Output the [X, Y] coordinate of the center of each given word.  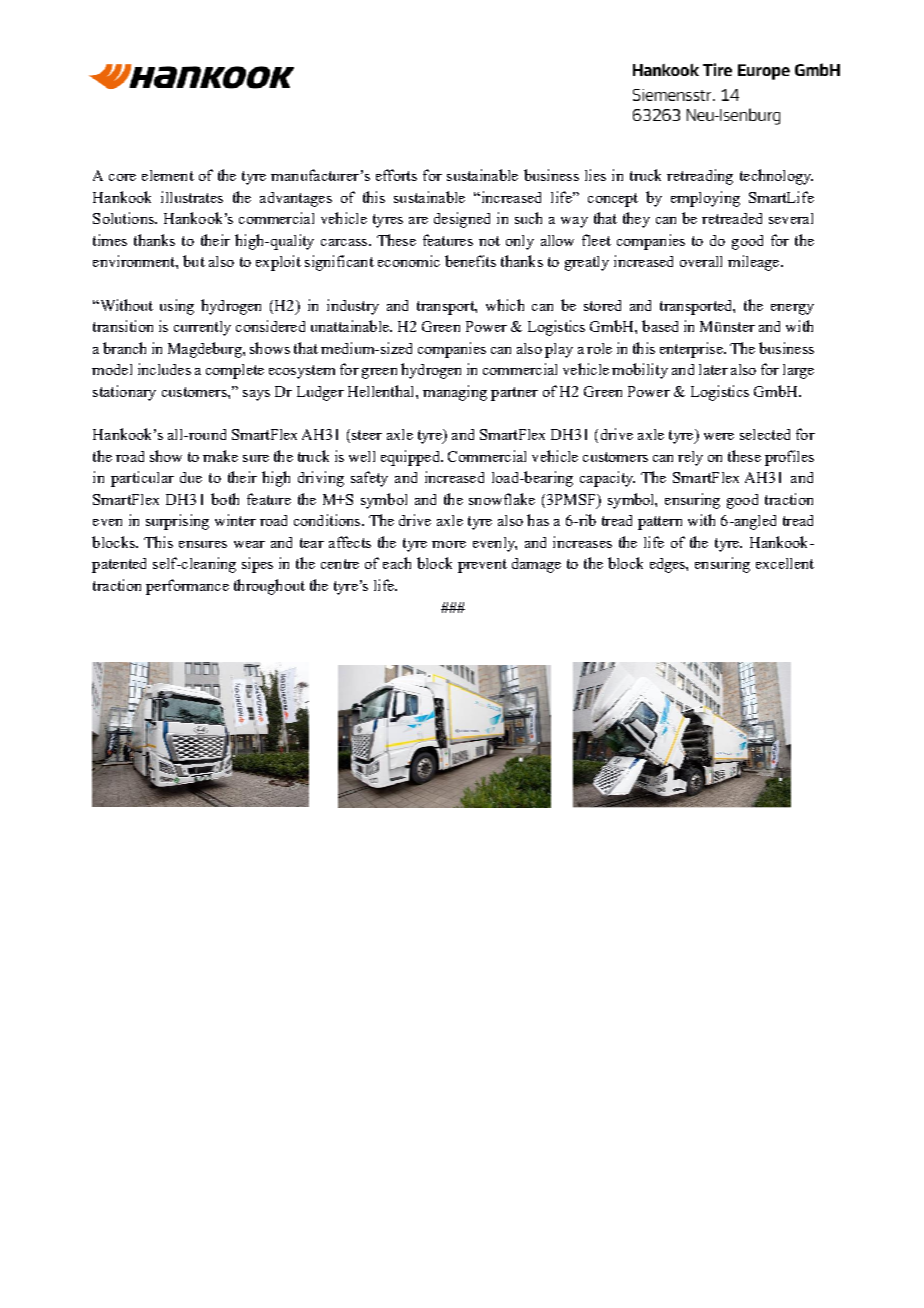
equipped [411, 458]
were [719, 436]
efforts [396, 175]
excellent [785, 563]
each [397, 563]
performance [187, 587]
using [177, 307]
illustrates [192, 197]
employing [705, 199]
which [505, 305]
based [660, 326]
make [220, 456]
